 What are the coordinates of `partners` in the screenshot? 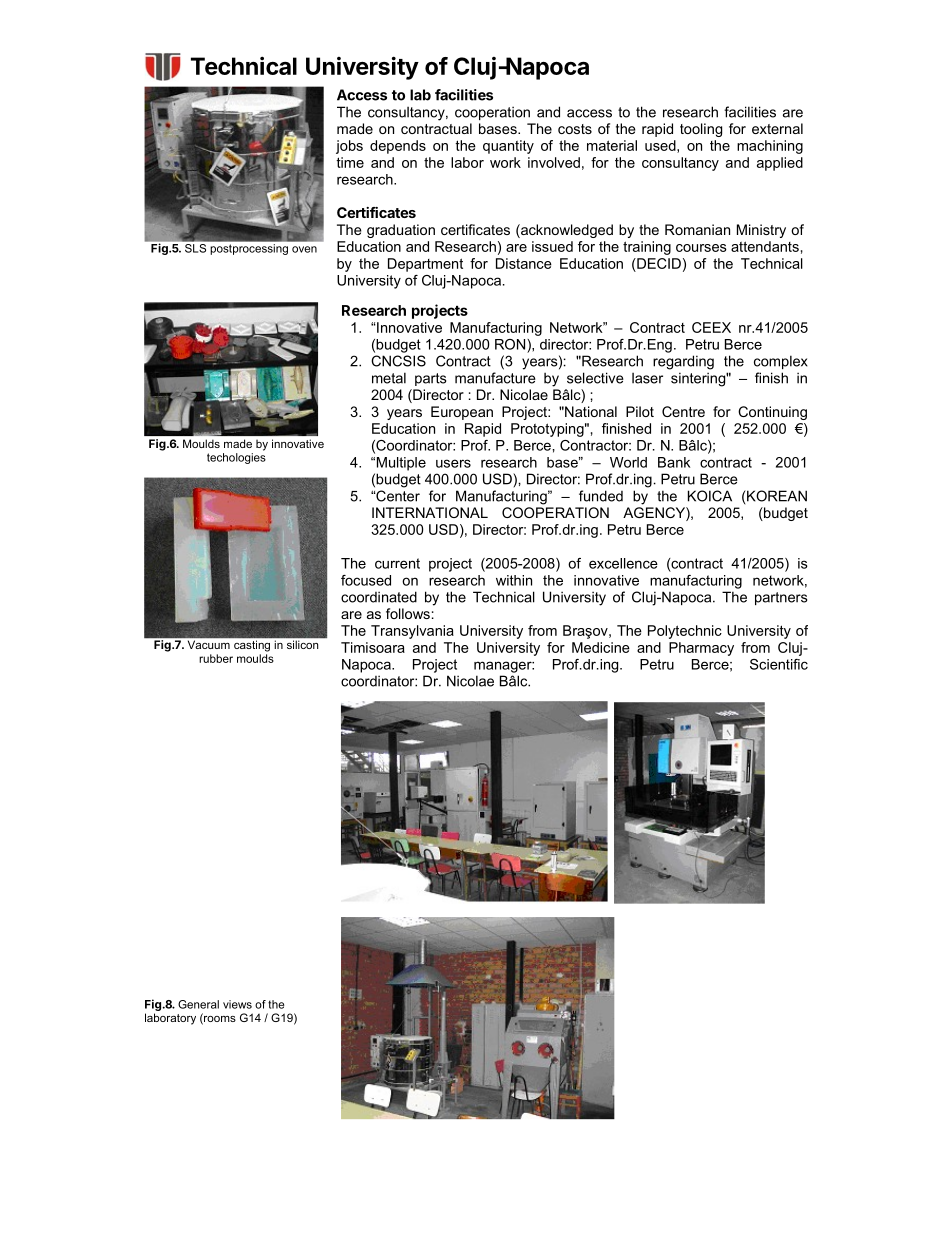 It's located at (781, 598).
